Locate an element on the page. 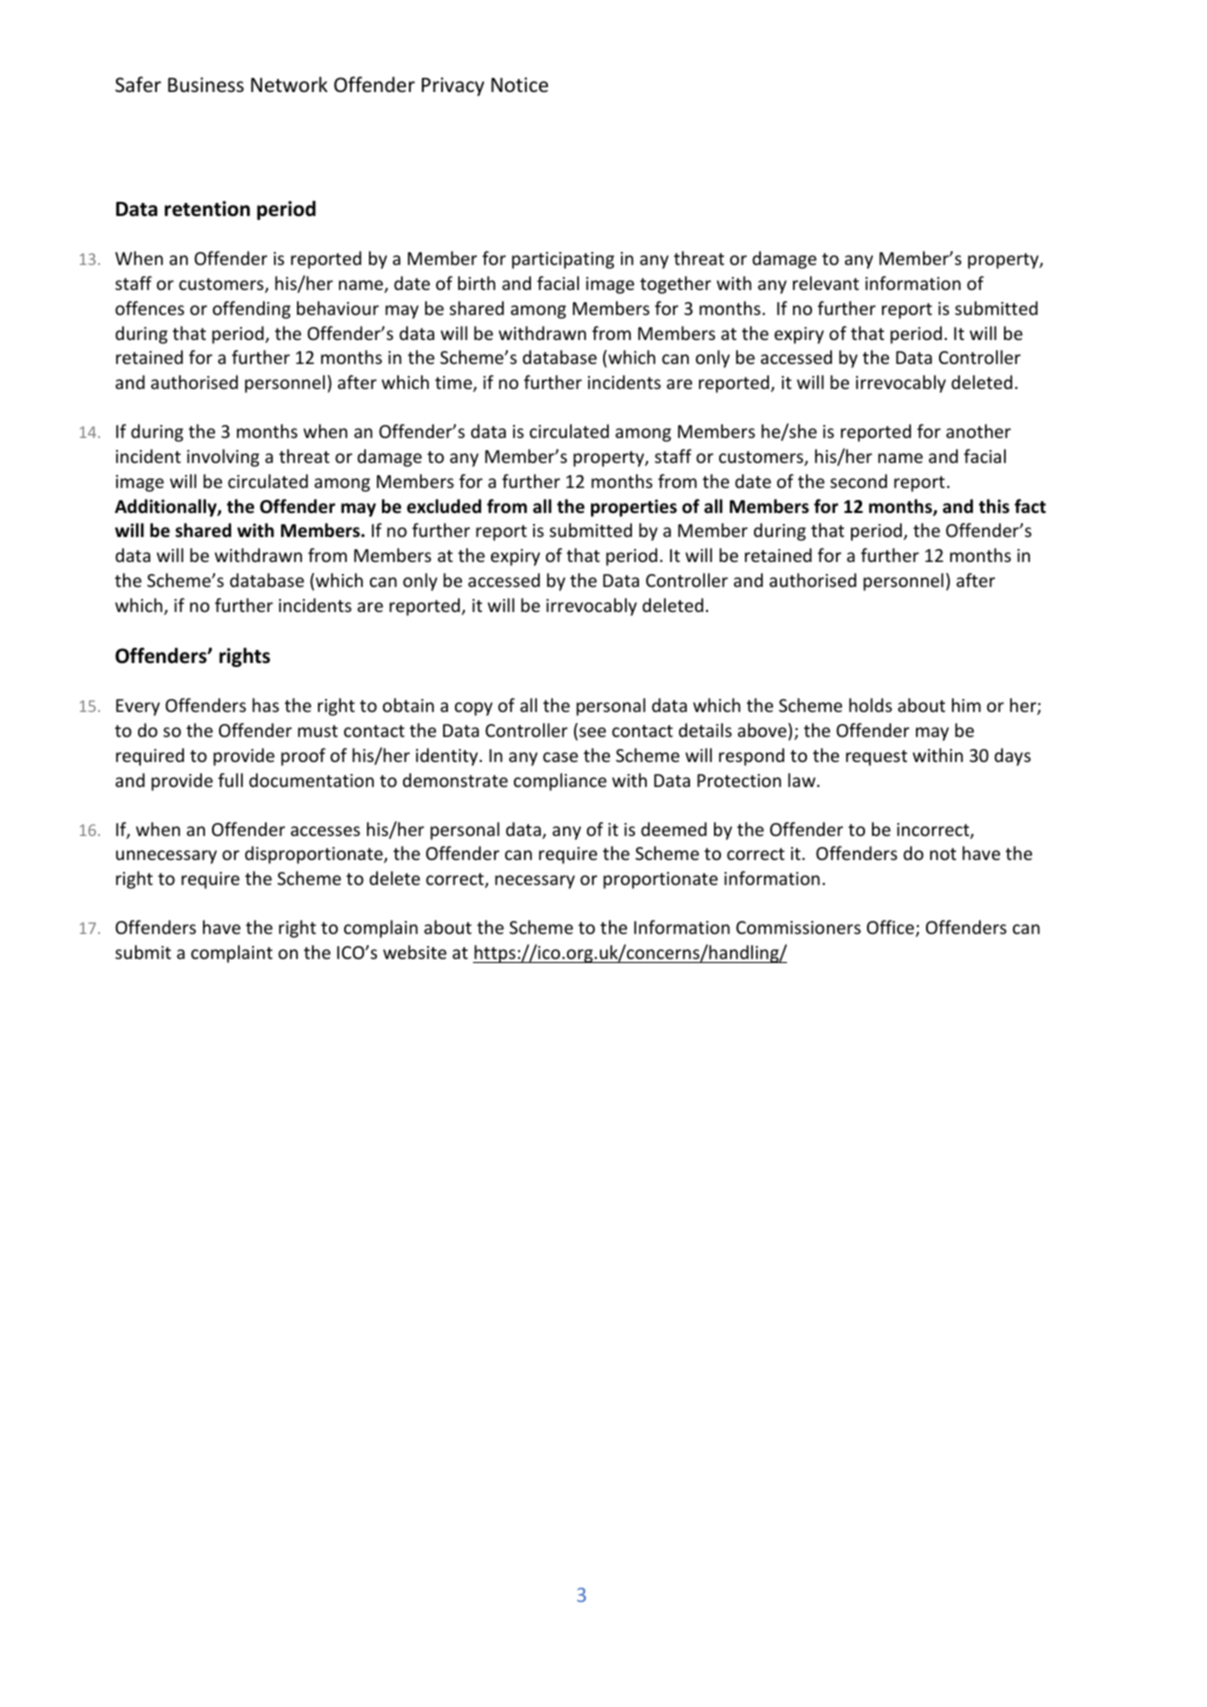  excluded is located at coordinates (444, 506).
